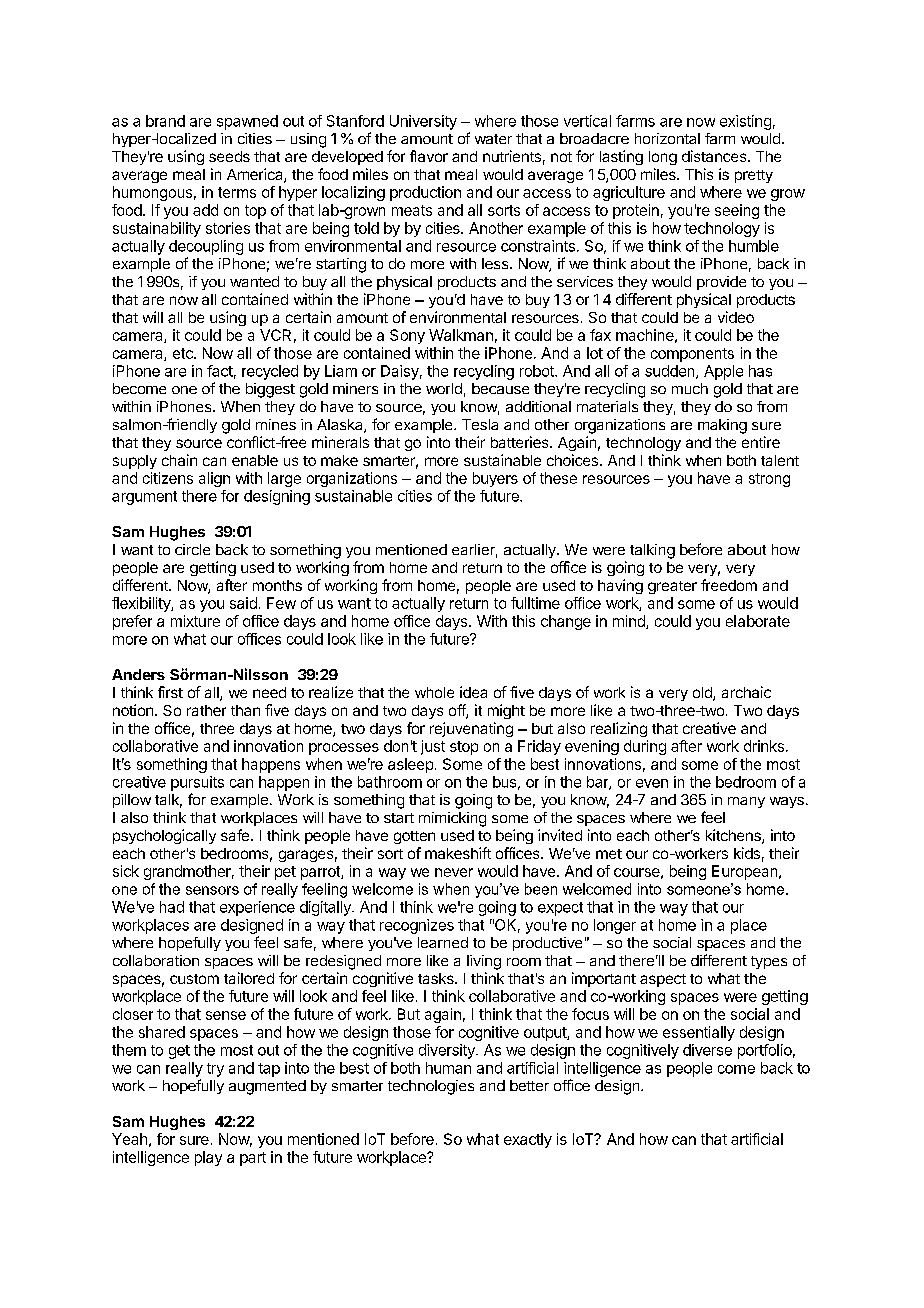 This document has width=924, height=1308. I want to click on play, so click(208, 1158).
